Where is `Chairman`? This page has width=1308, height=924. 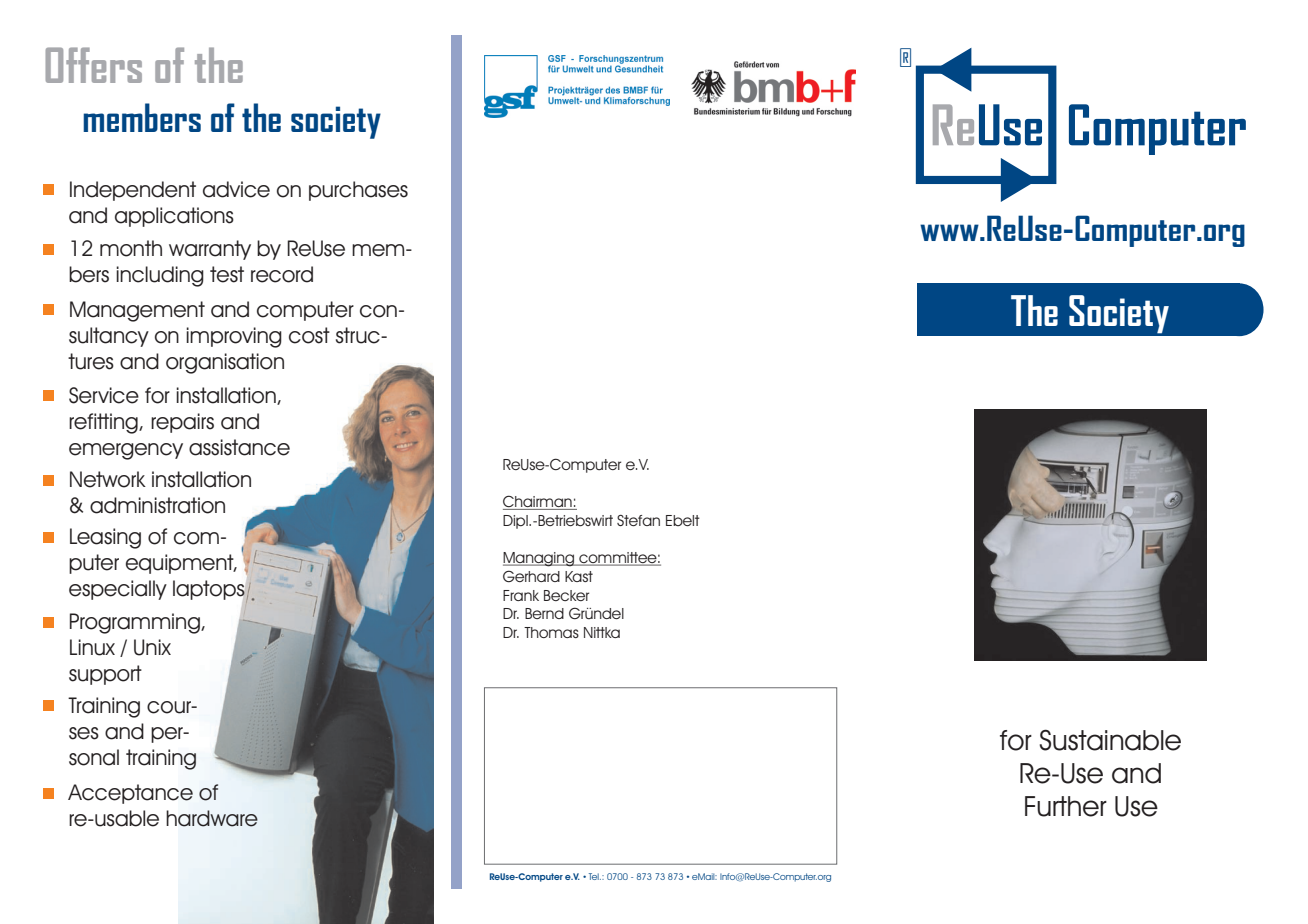 Chairman is located at coordinates (538, 502).
